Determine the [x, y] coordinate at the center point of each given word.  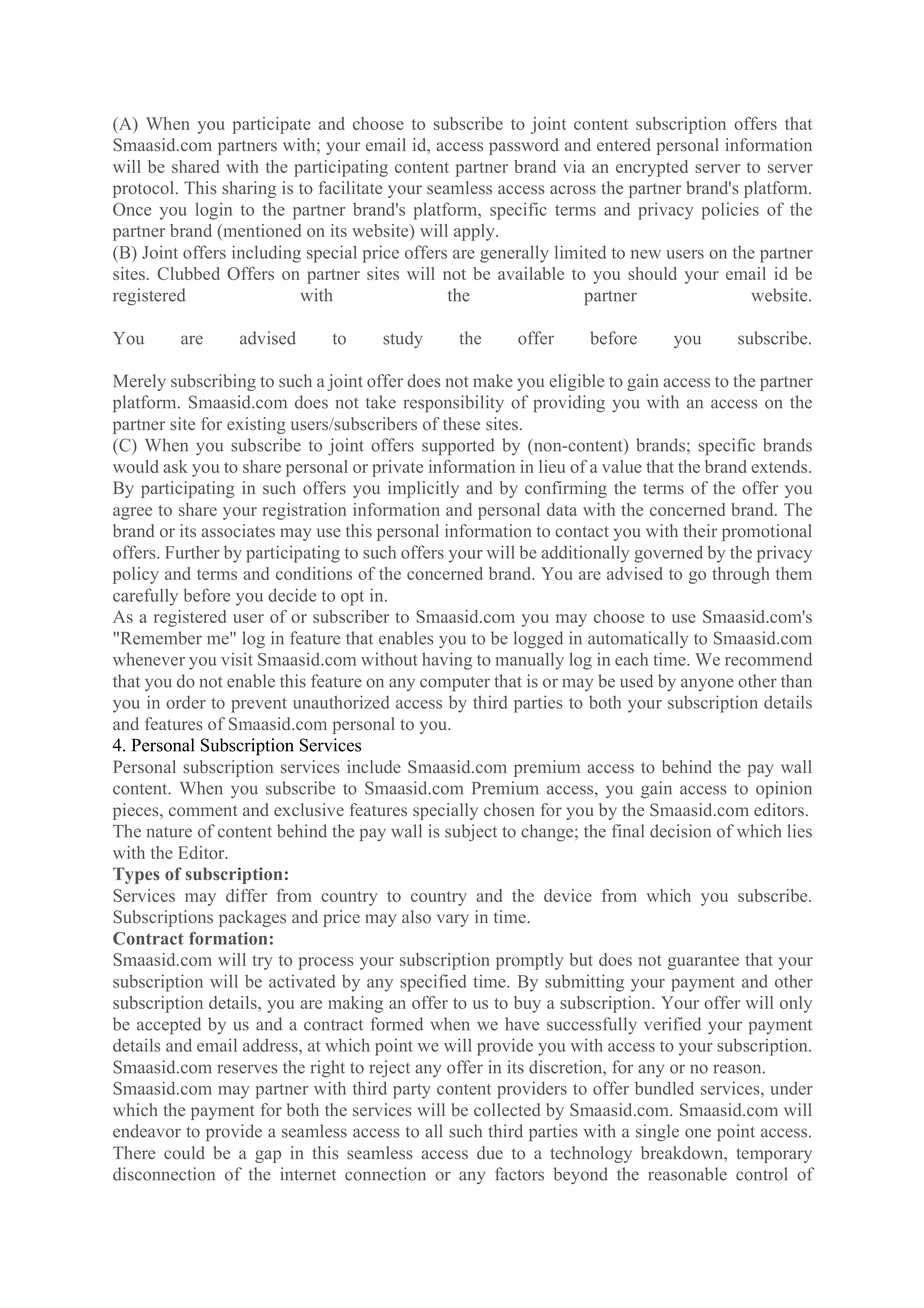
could [184, 1153]
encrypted [652, 168]
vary [453, 920]
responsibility [453, 403]
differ [246, 895]
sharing [249, 189]
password [524, 146]
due [490, 1153]
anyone [707, 684]
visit [237, 659]
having [447, 661]
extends [780, 466]
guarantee [703, 962]
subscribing [213, 382]
